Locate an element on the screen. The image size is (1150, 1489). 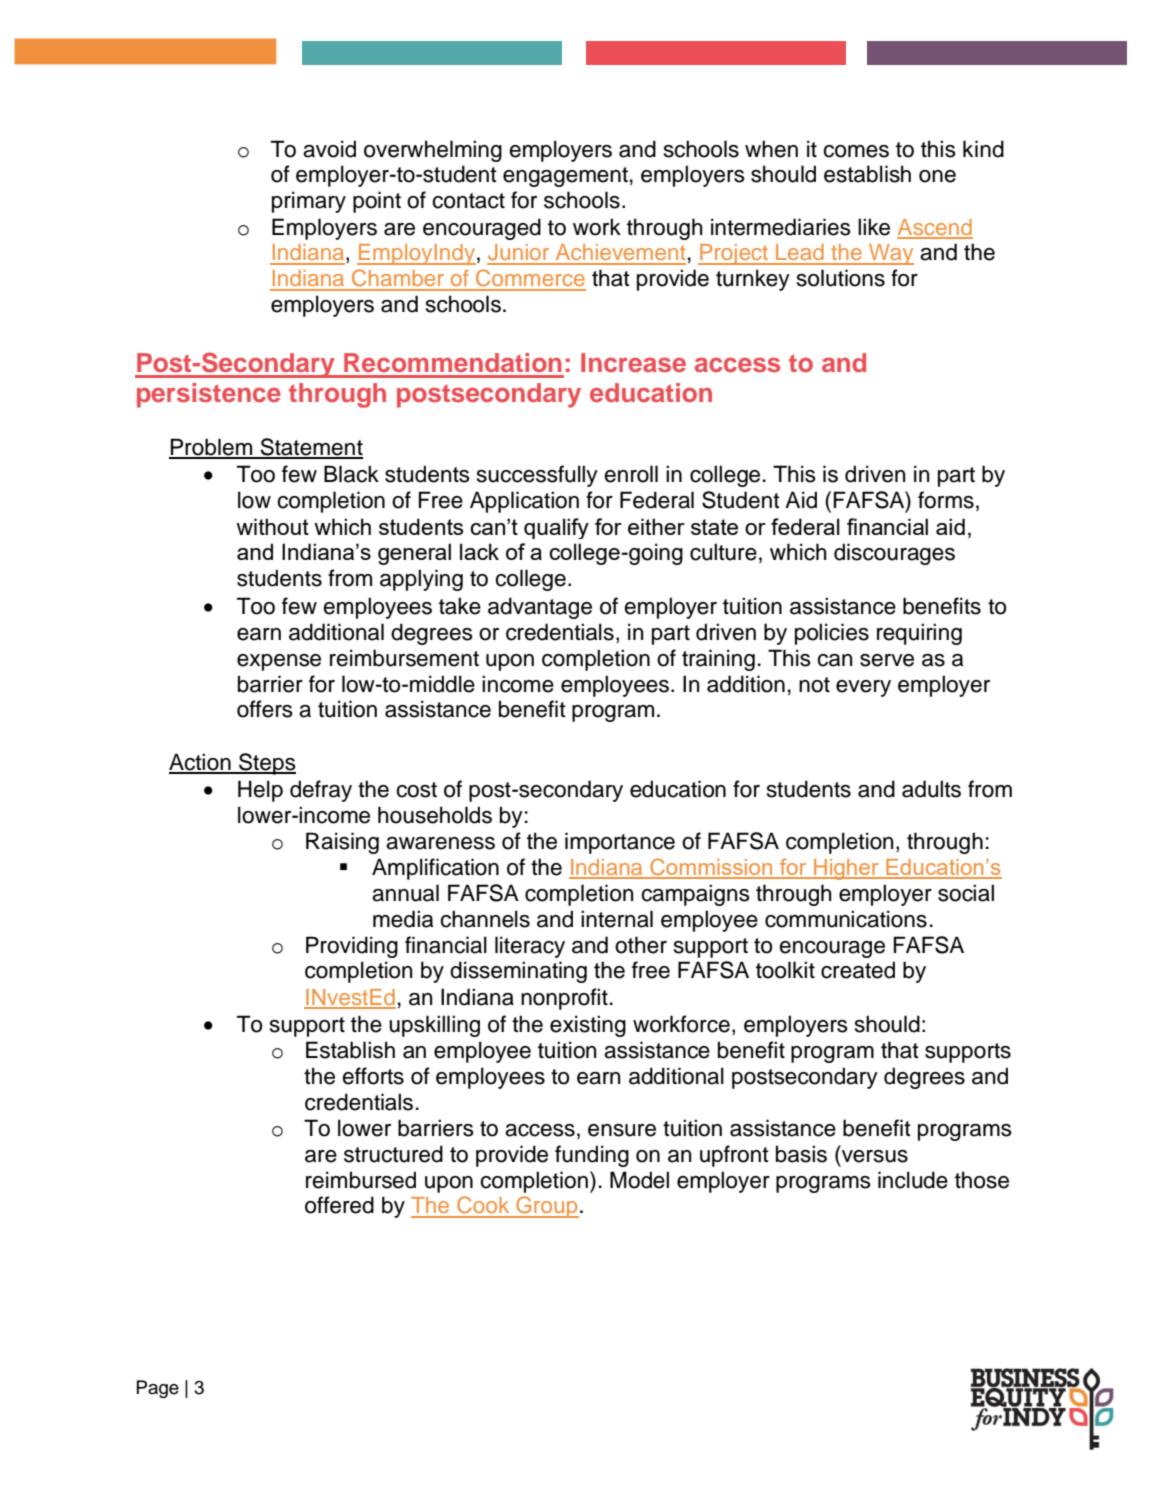
primary is located at coordinates (309, 202).
